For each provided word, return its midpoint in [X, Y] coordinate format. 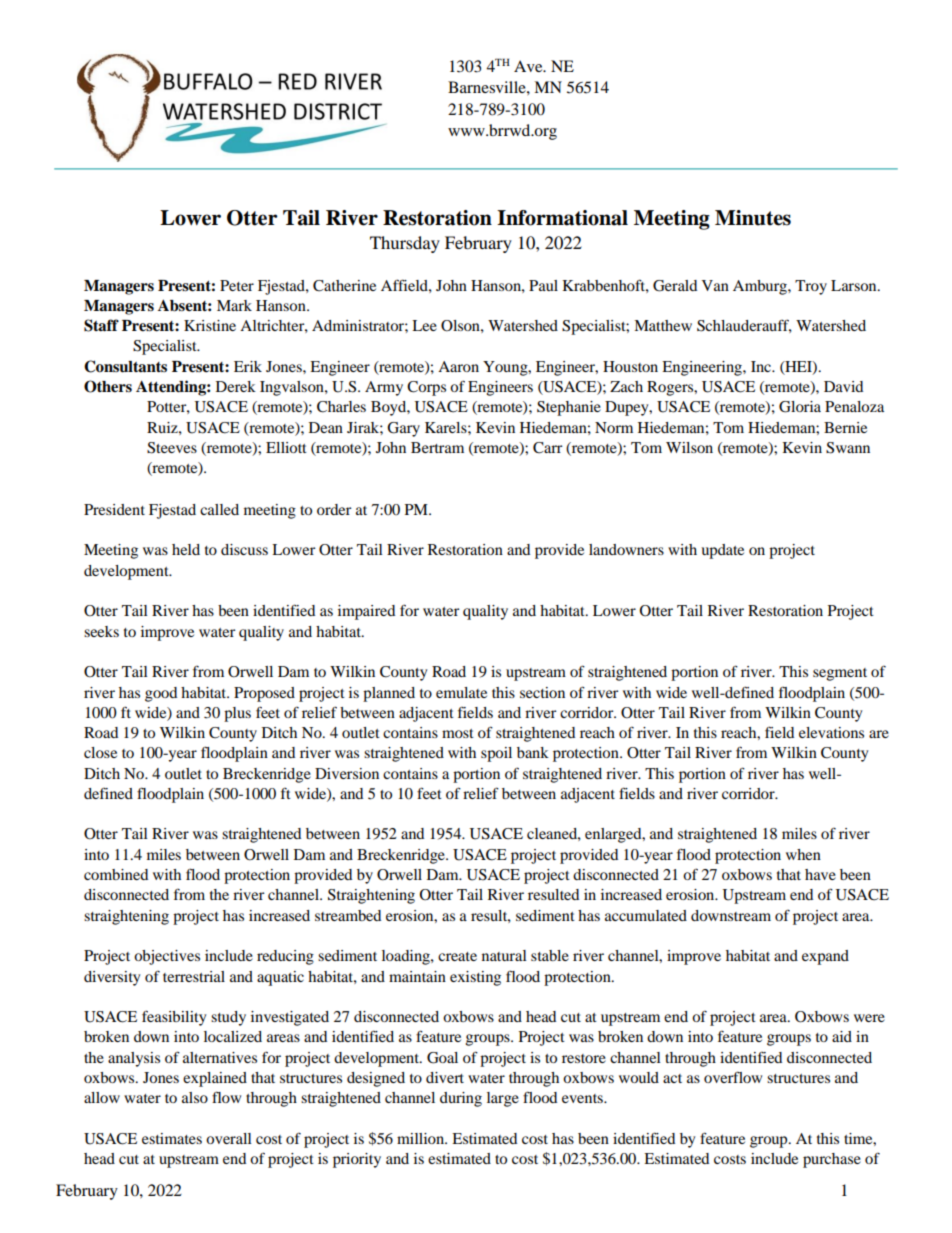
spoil [496, 754]
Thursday [405, 244]
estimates [172, 1138]
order [334, 509]
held [186, 549]
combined [116, 874]
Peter [237, 285]
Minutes [753, 218]
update [722, 551]
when [803, 854]
